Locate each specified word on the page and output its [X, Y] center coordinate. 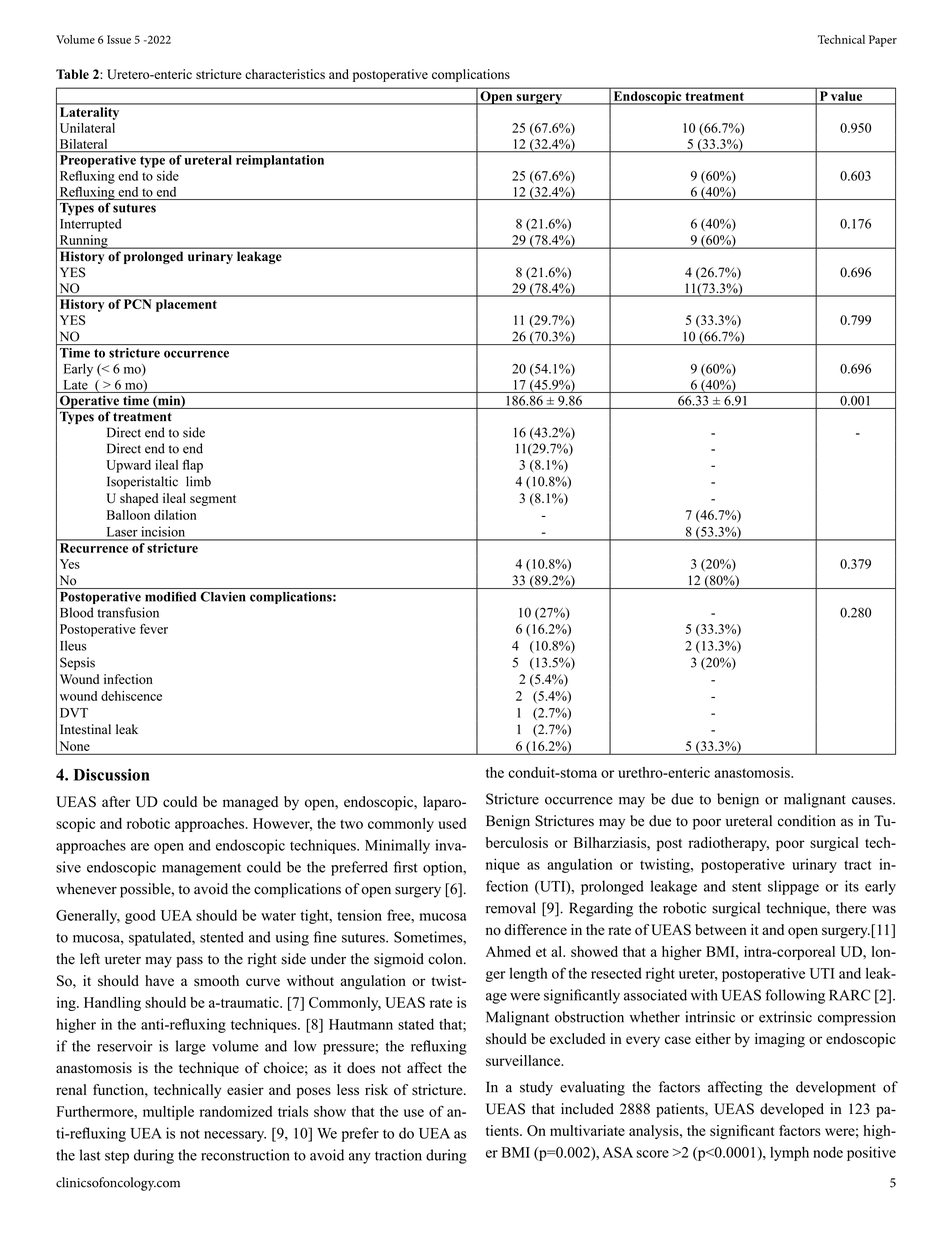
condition [807, 821]
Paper [883, 41]
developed [792, 1110]
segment [213, 500]
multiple [168, 1113]
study [536, 1088]
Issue [119, 39]
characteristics [285, 74]
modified [170, 596]
